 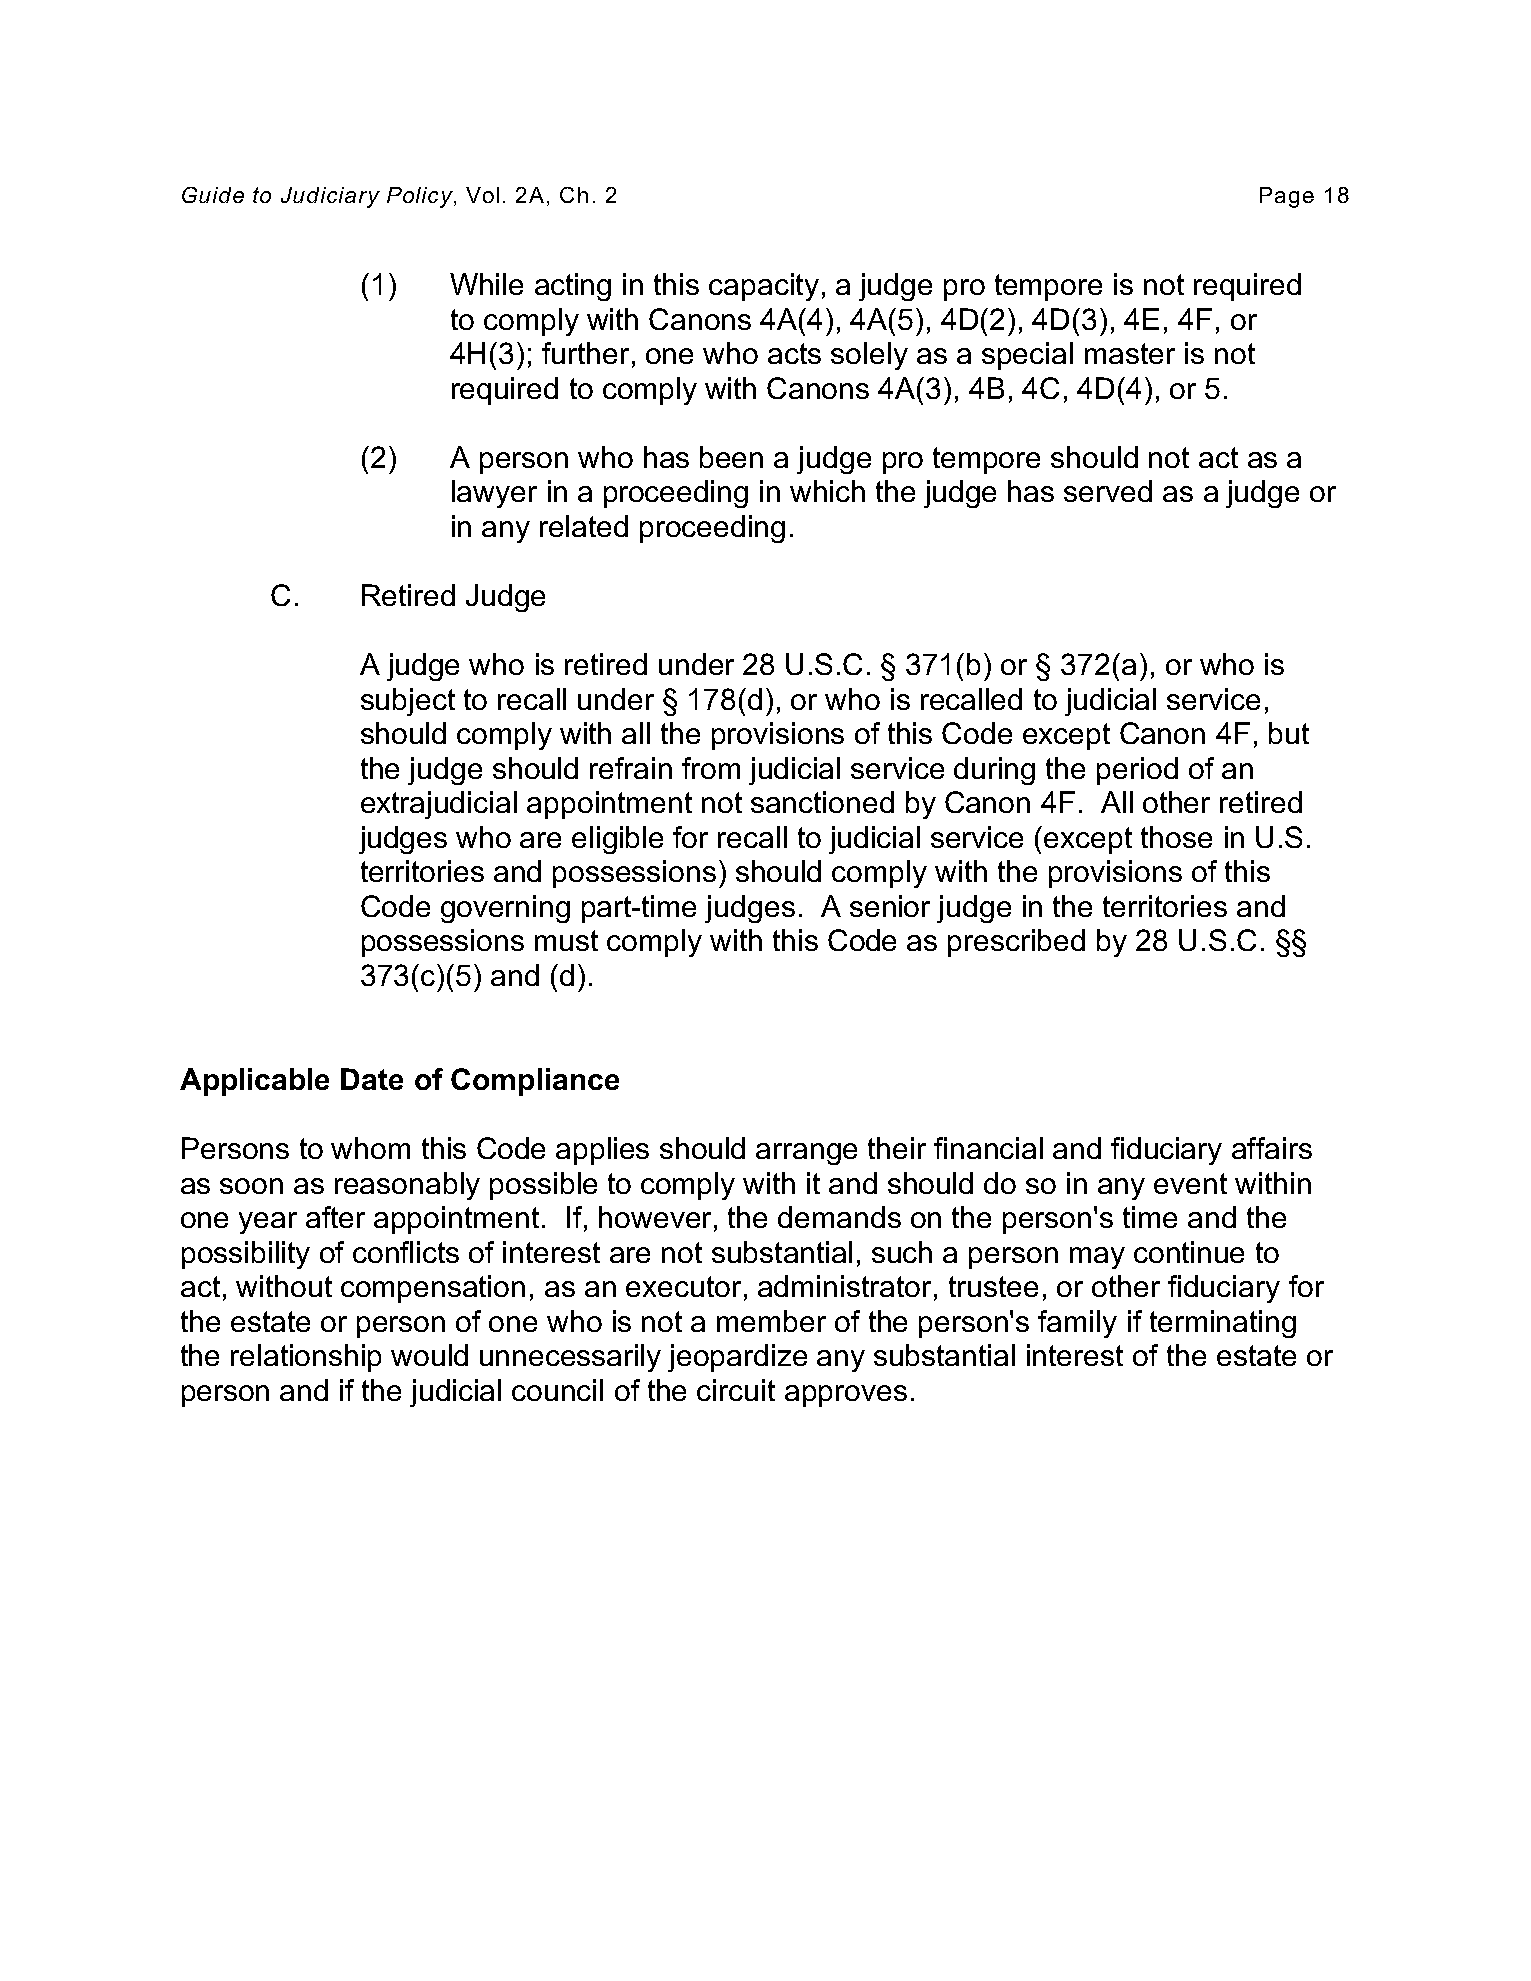 What do you see at coordinates (1287, 197) in the screenshot?
I see `Page` at bounding box center [1287, 197].
